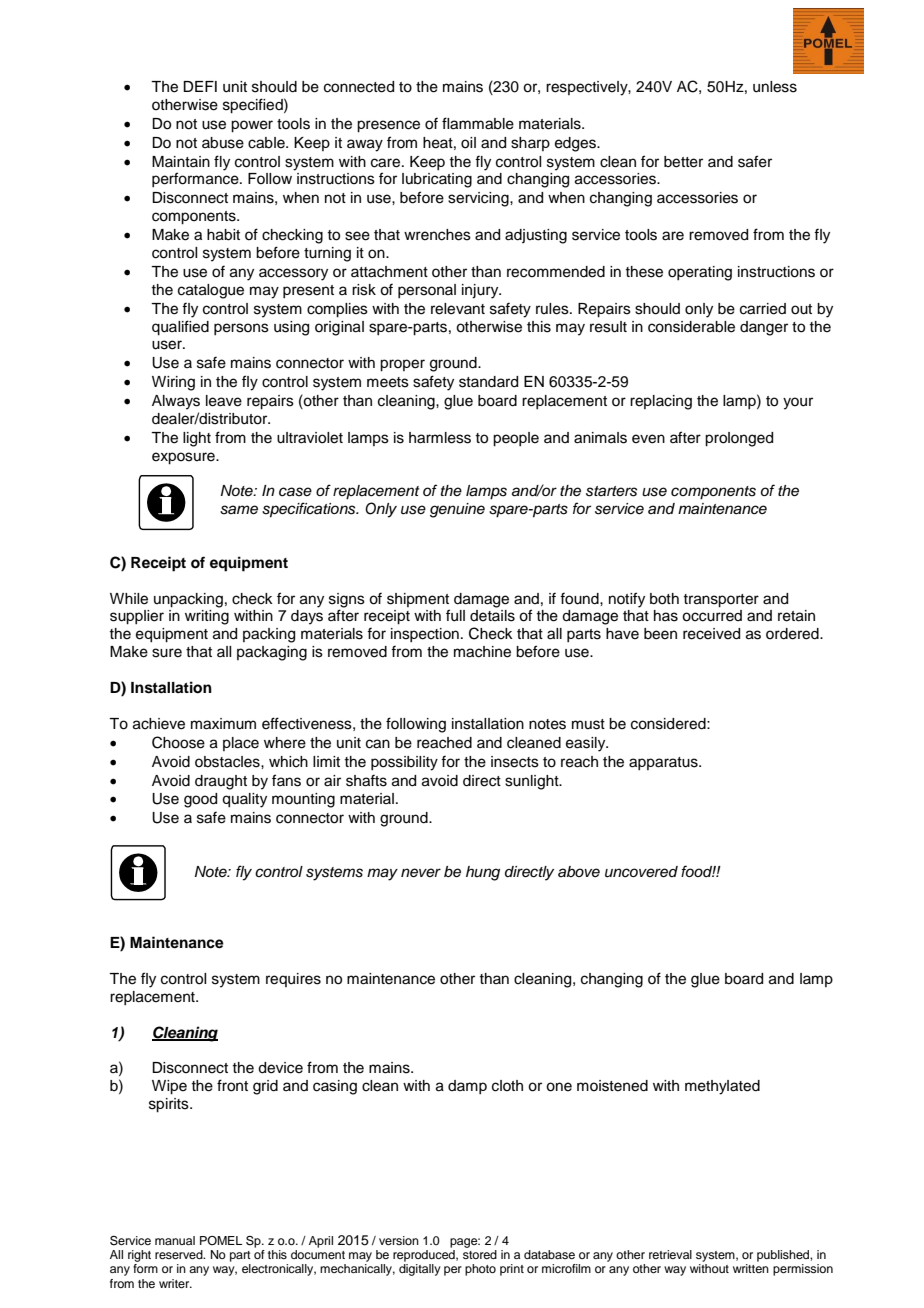 This page has height=1308, width=924. Describe the element at coordinates (483, 873) in the page. I see `hung` at that location.
